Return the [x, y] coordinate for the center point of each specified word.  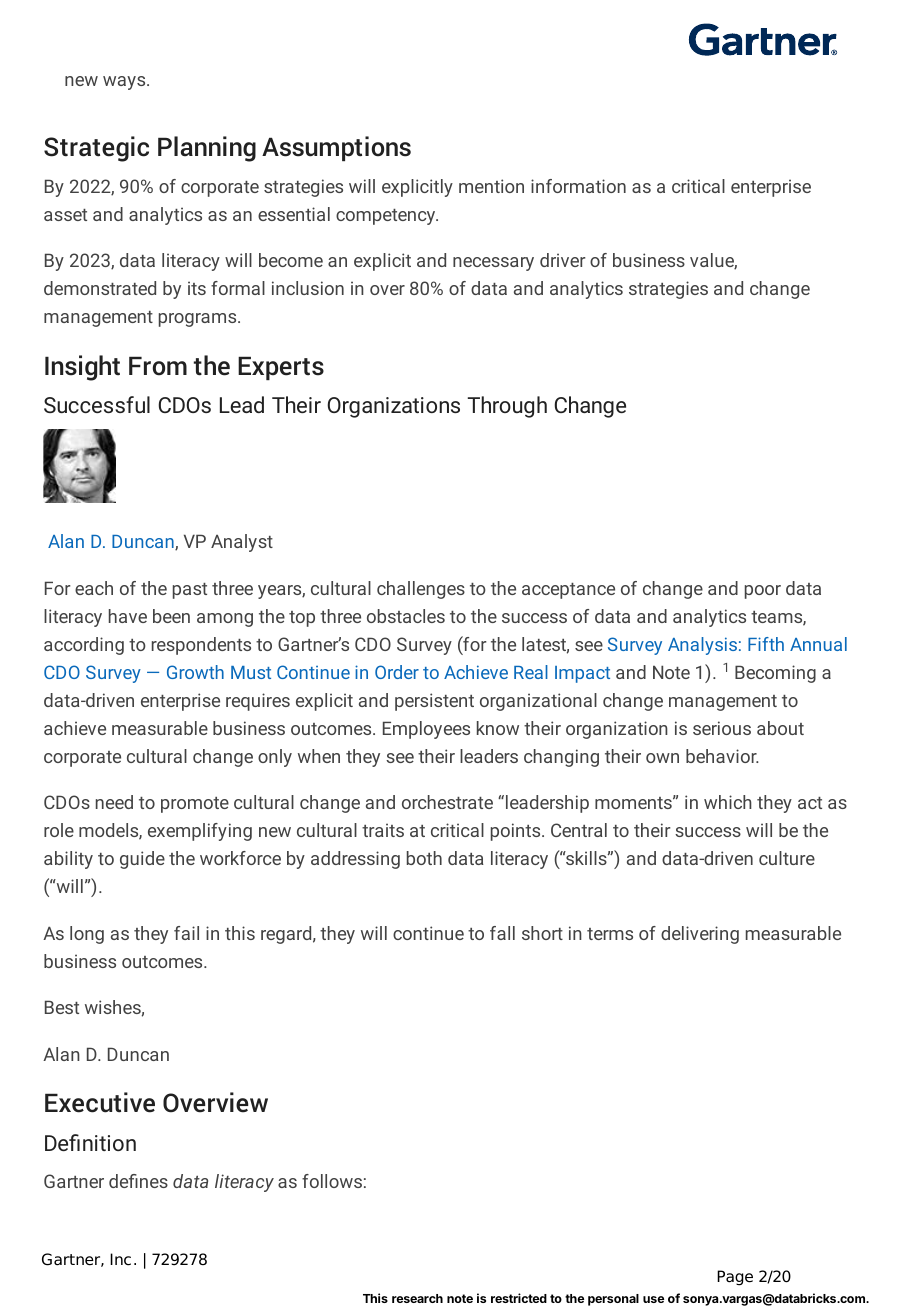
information [578, 186]
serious [722, 728]
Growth [195, 672]
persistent [434, 702]
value [713, 261]
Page [735, 1278]
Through [507, 407]
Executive [100, 1102]
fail [186, 933]
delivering [700, 935]
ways [125, 83]
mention [491, 186]
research [417, 1298]
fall [502, 933]
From [158, 366]
